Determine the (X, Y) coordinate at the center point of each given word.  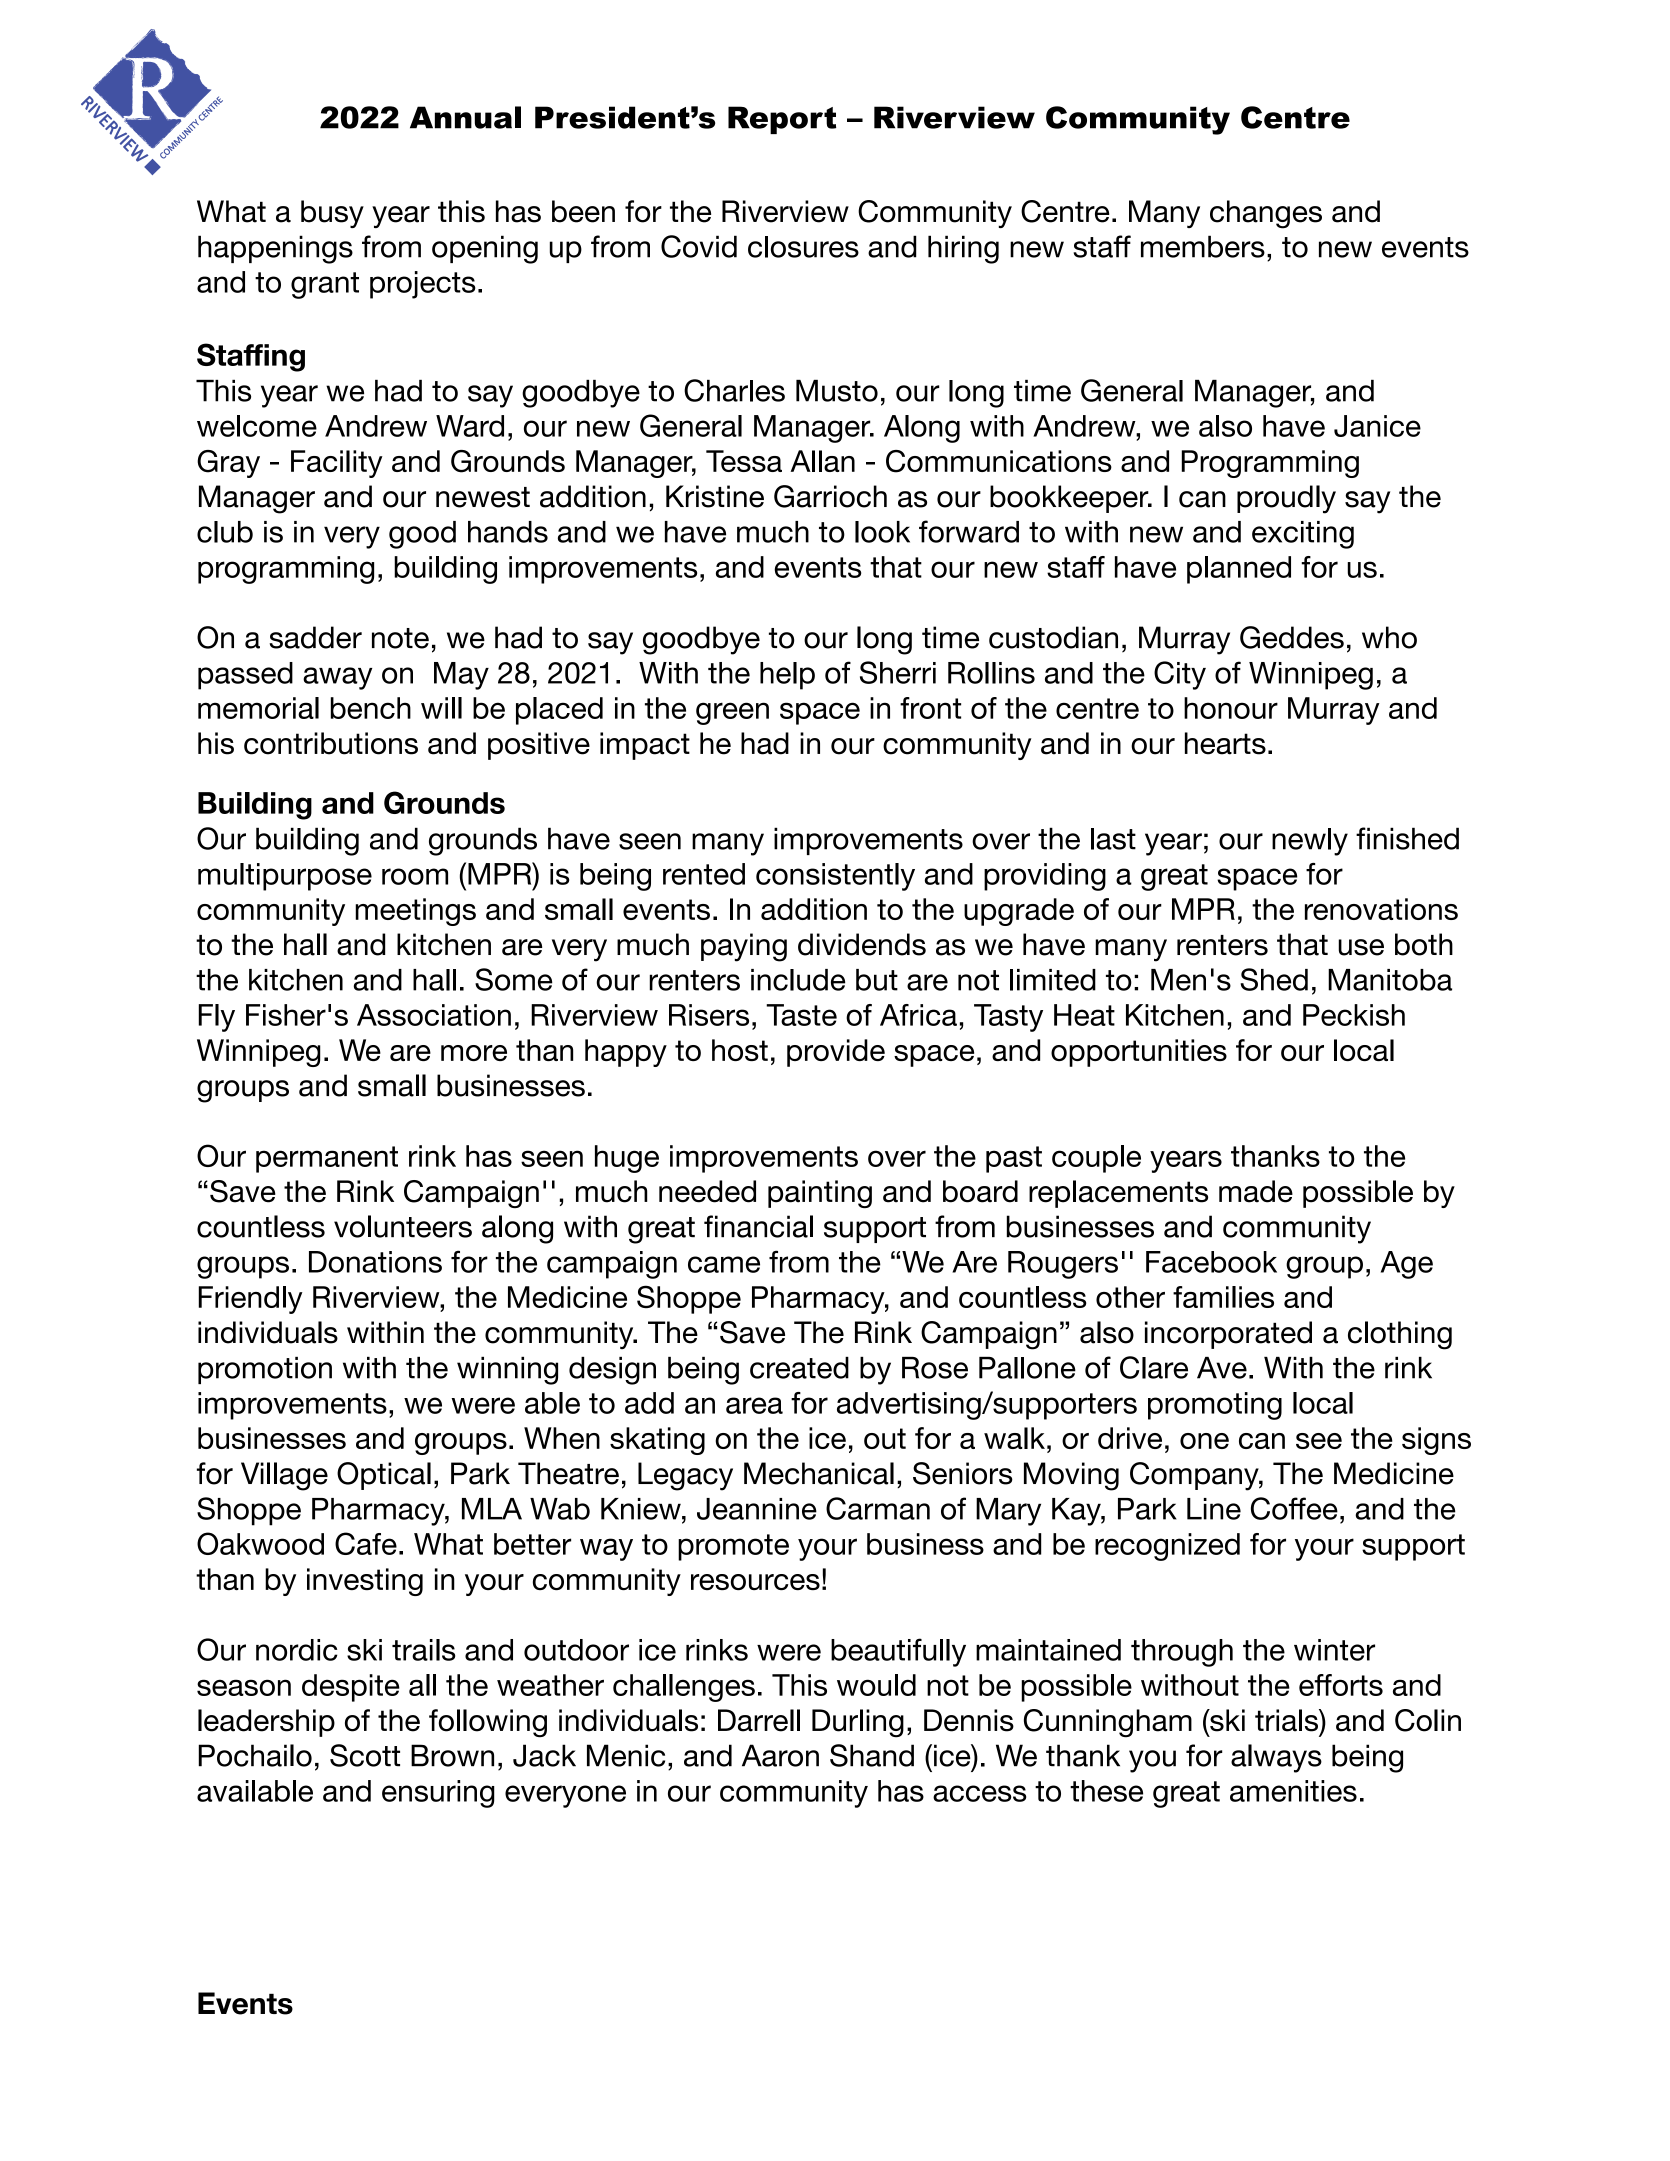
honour (1231, 708)
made (1256, 1191)
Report (782, 120)
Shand (872, 1755)
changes (1266, 214)
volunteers (403, 1226)
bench (371, 708)
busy (332, 214)
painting (820, 1194)
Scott (365, 1755)
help (787, 676)
